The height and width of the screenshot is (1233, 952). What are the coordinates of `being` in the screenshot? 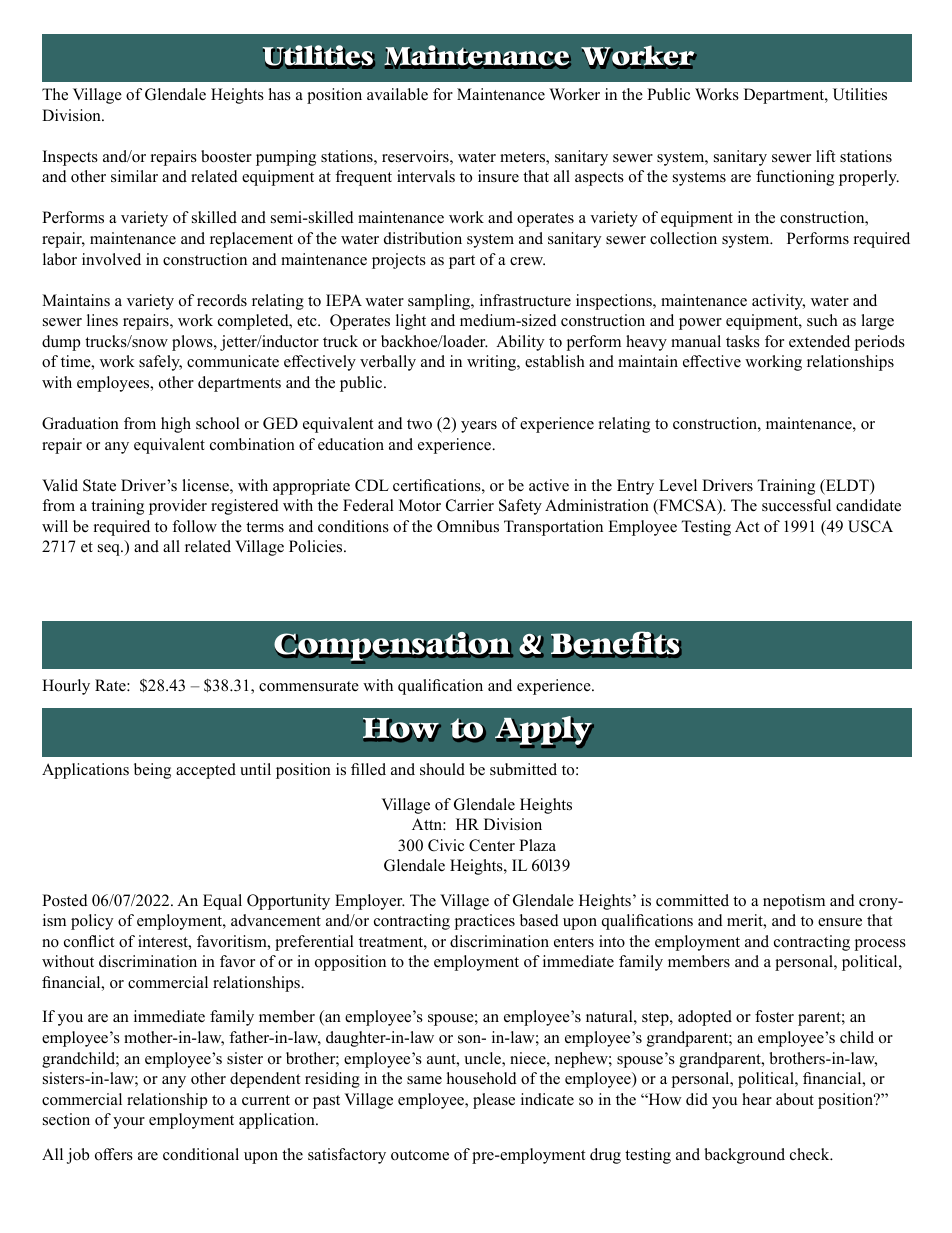 It's located at (152, 771).
